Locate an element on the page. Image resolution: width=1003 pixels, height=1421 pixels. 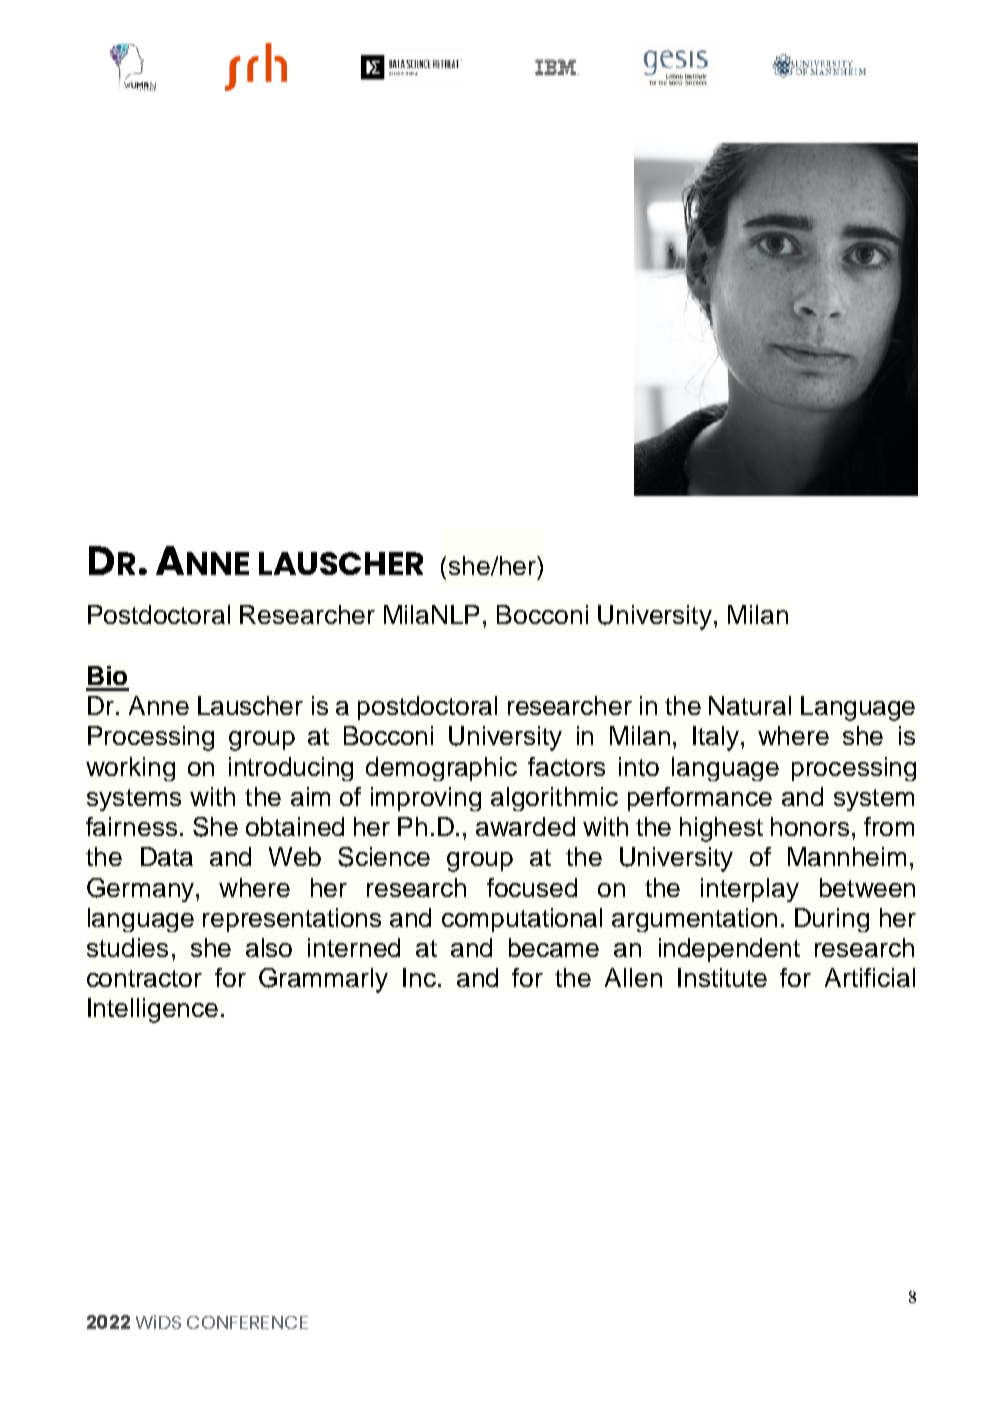
Intelligence is located at coordinates (153, 1010).
